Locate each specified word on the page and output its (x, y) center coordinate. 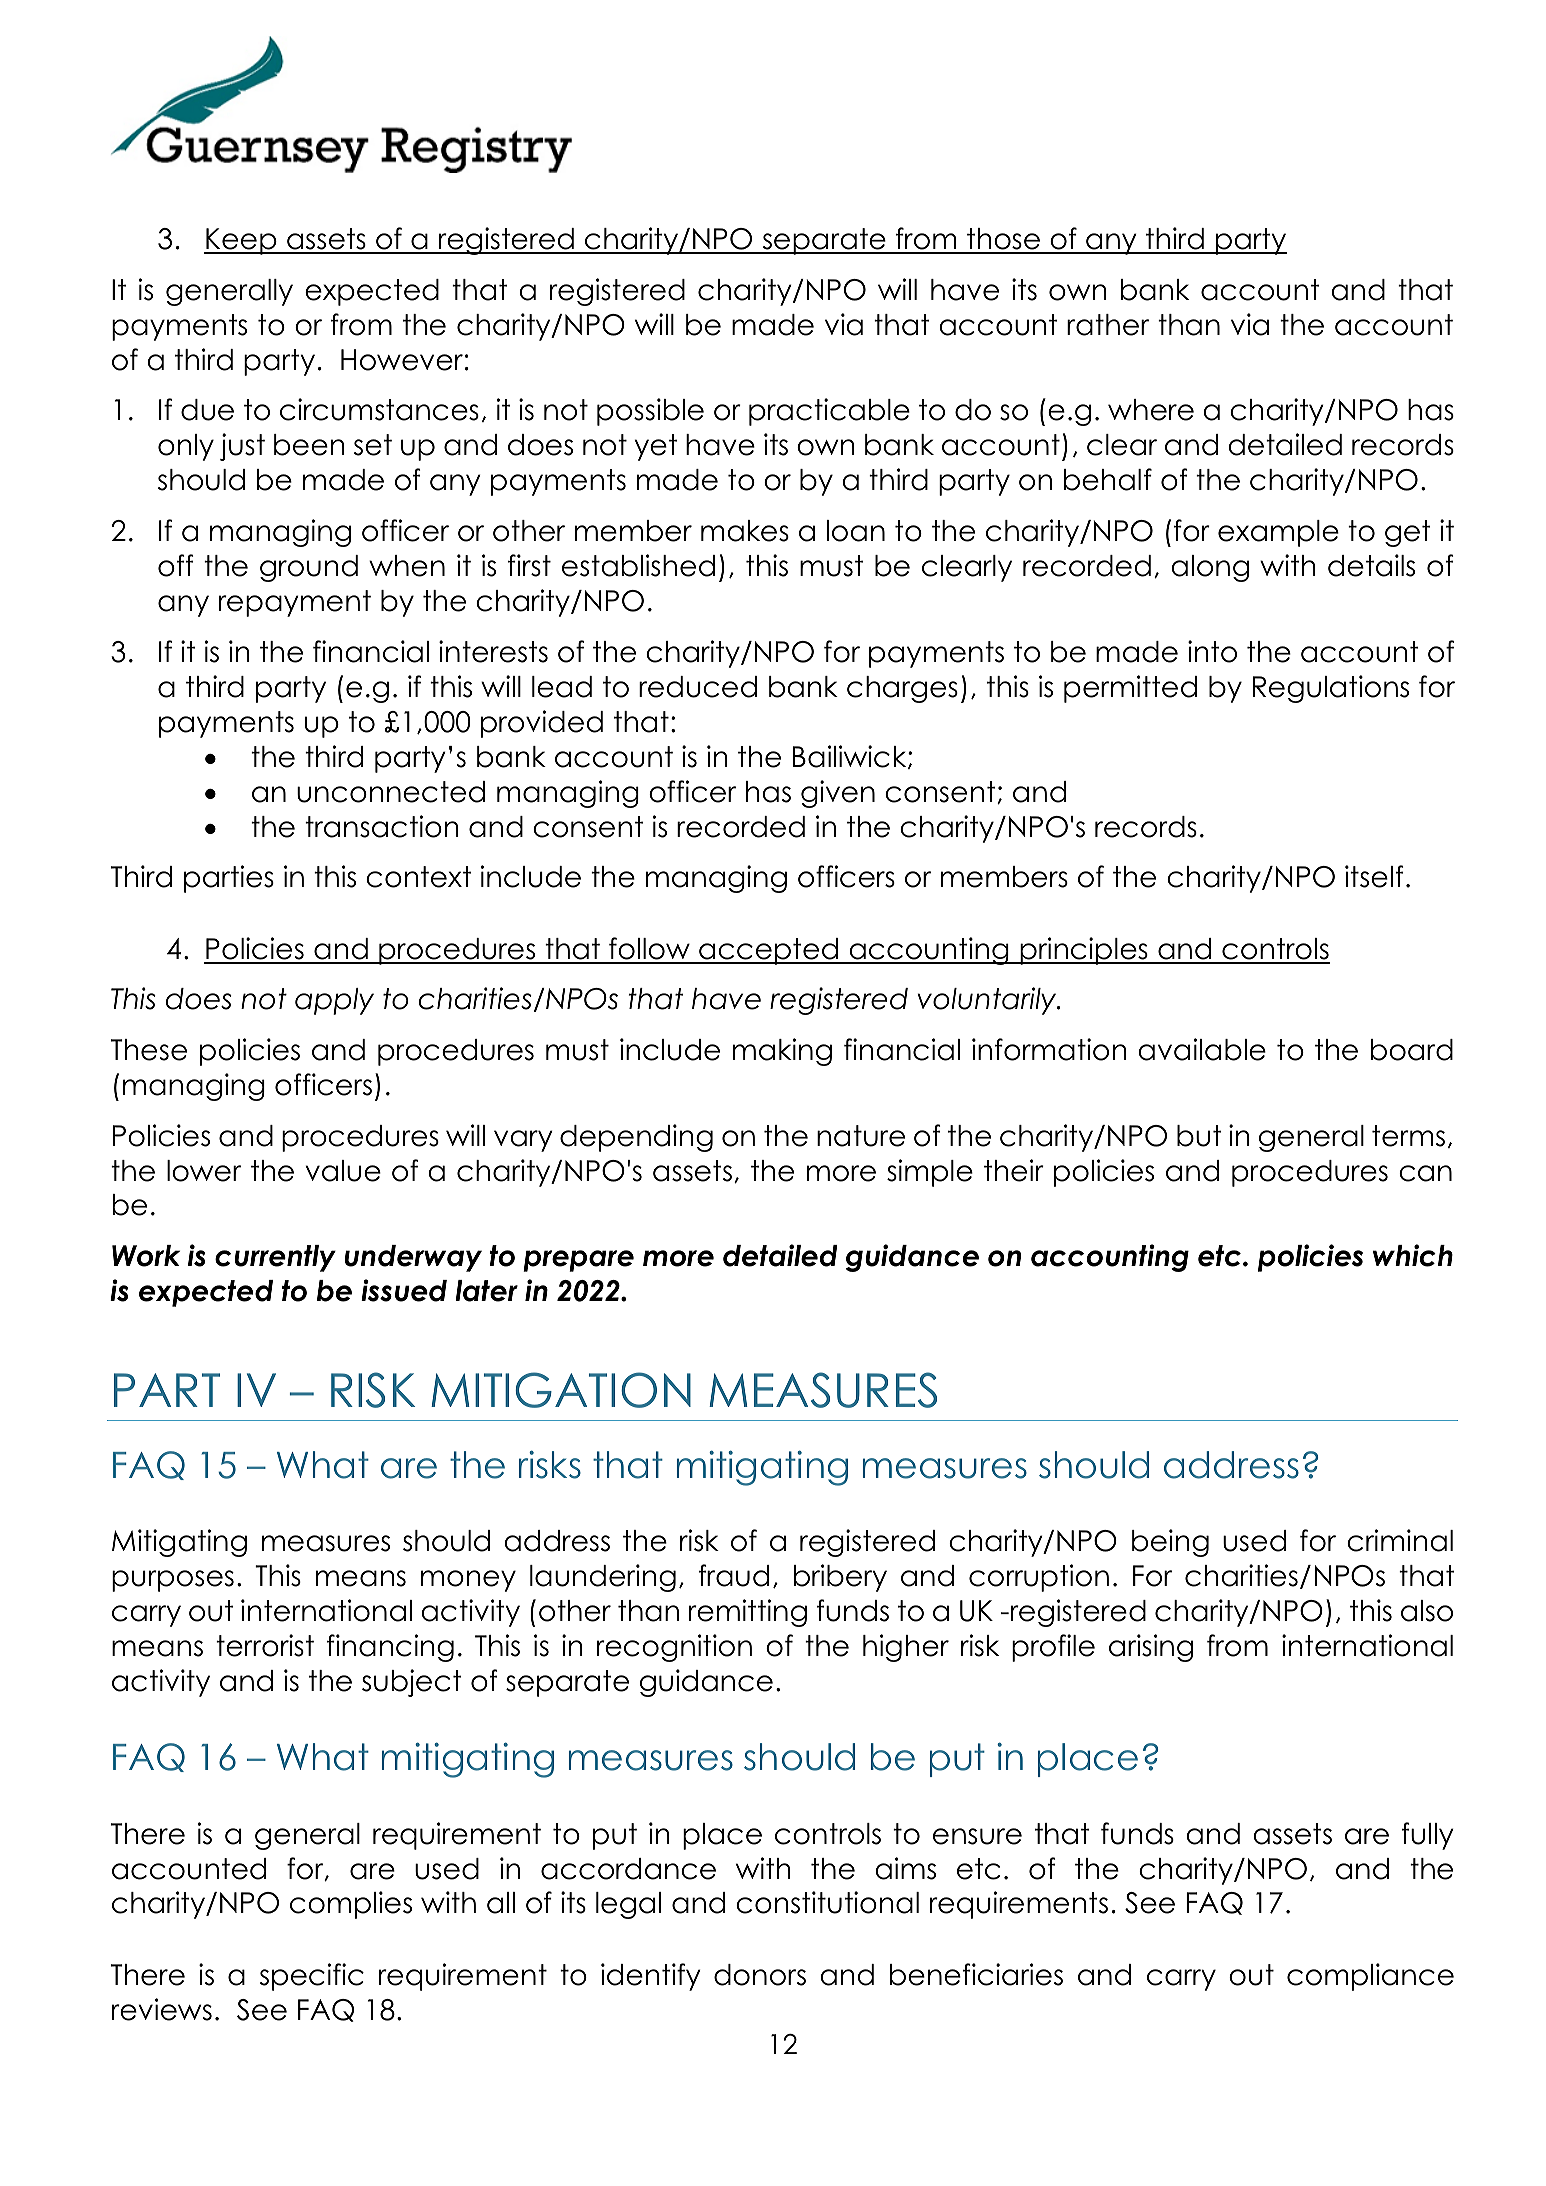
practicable (829, 412)
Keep (241, 241)
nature (861, 1136)
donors (760, 1975)
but (1199, 1136)
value (343, 1171)
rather (1108, 325)
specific (312, 1977)
